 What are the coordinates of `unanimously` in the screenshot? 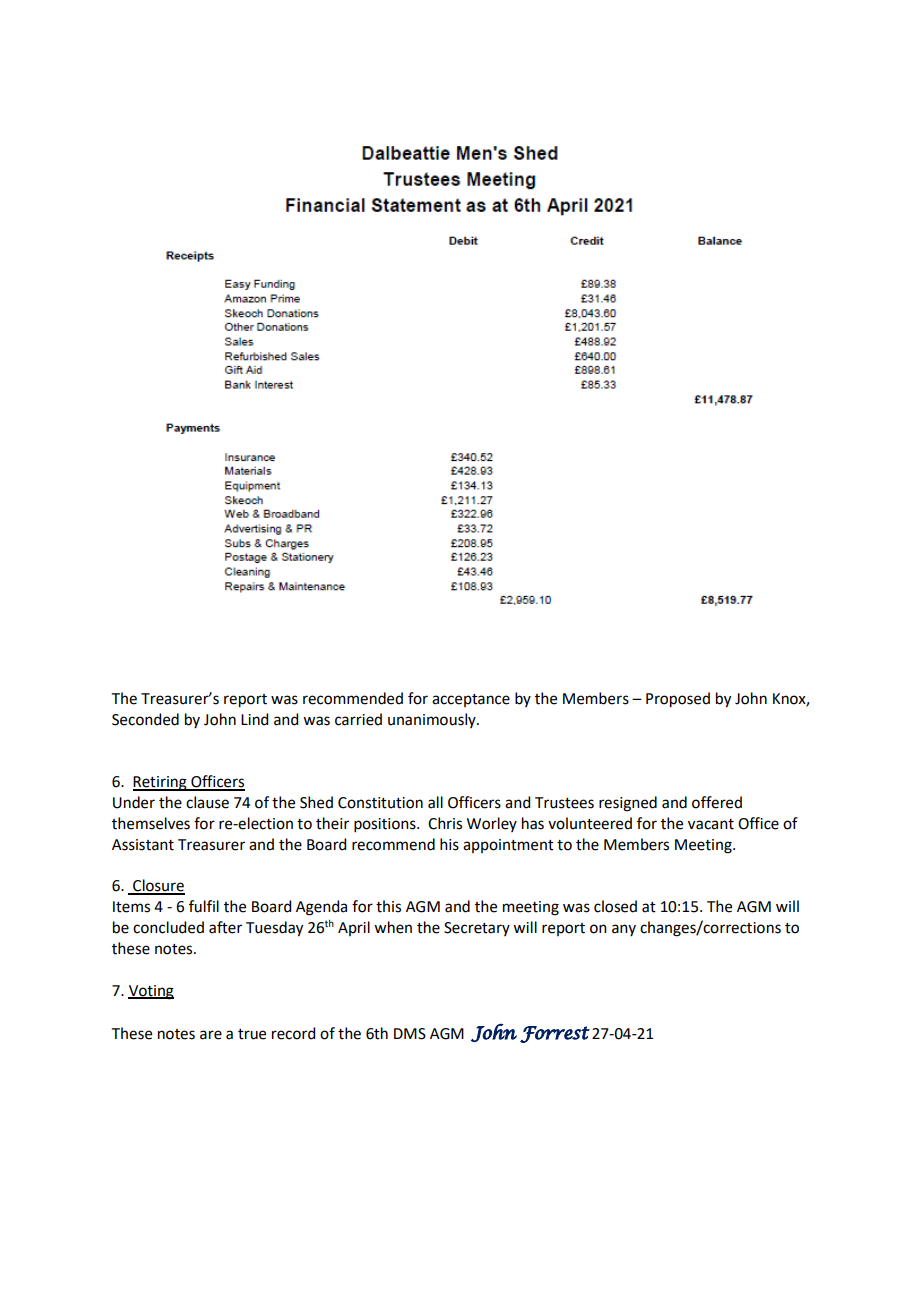 It's located at (433, 720).
